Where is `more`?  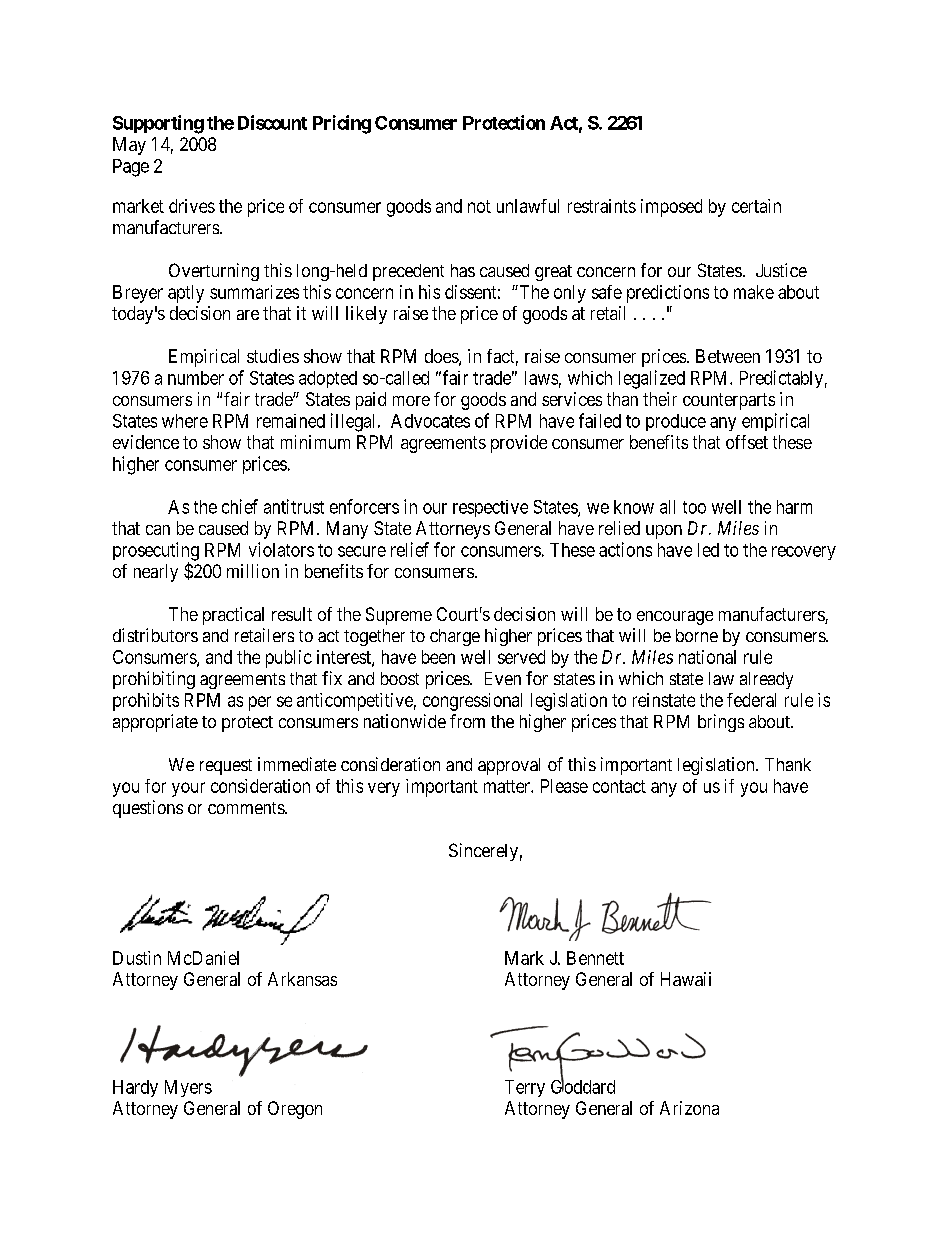
more is located at coordinates (411, 401).
